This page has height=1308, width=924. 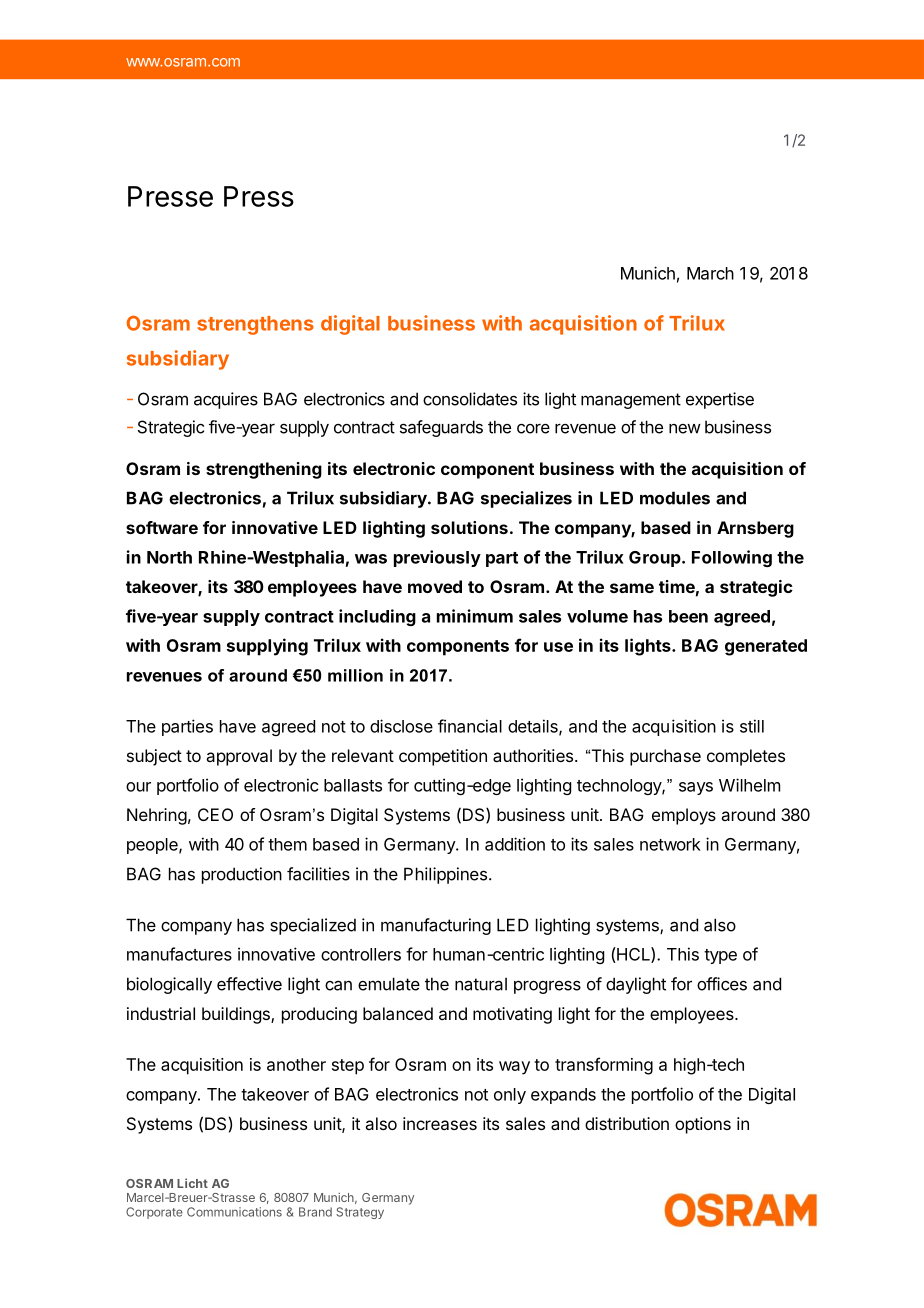 I want to click on March, so click(x=710, y=273).
